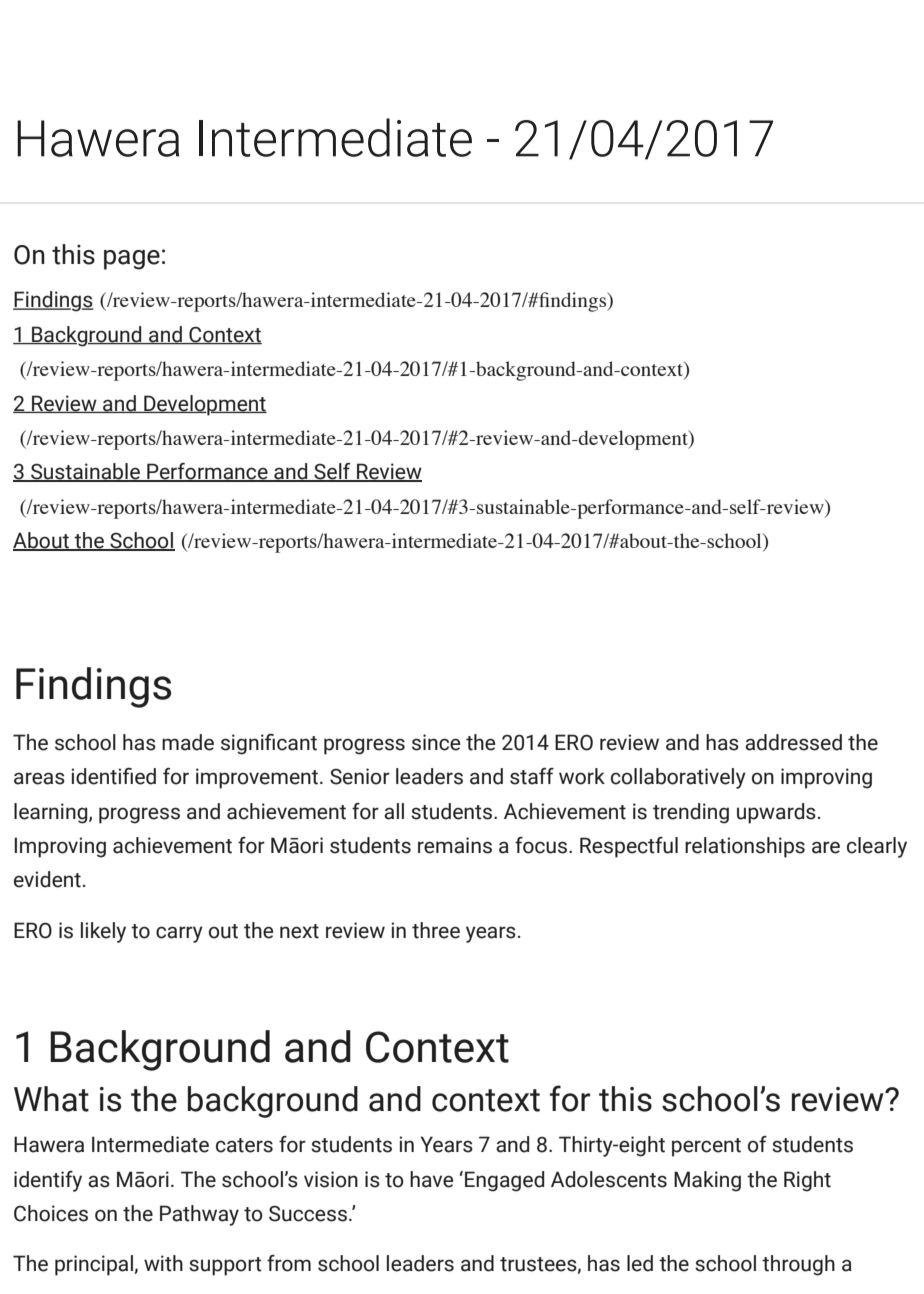  What do you see at coordinates (188, 742) in the screenshot?
I see `made` at bounding box center [188, 742].
